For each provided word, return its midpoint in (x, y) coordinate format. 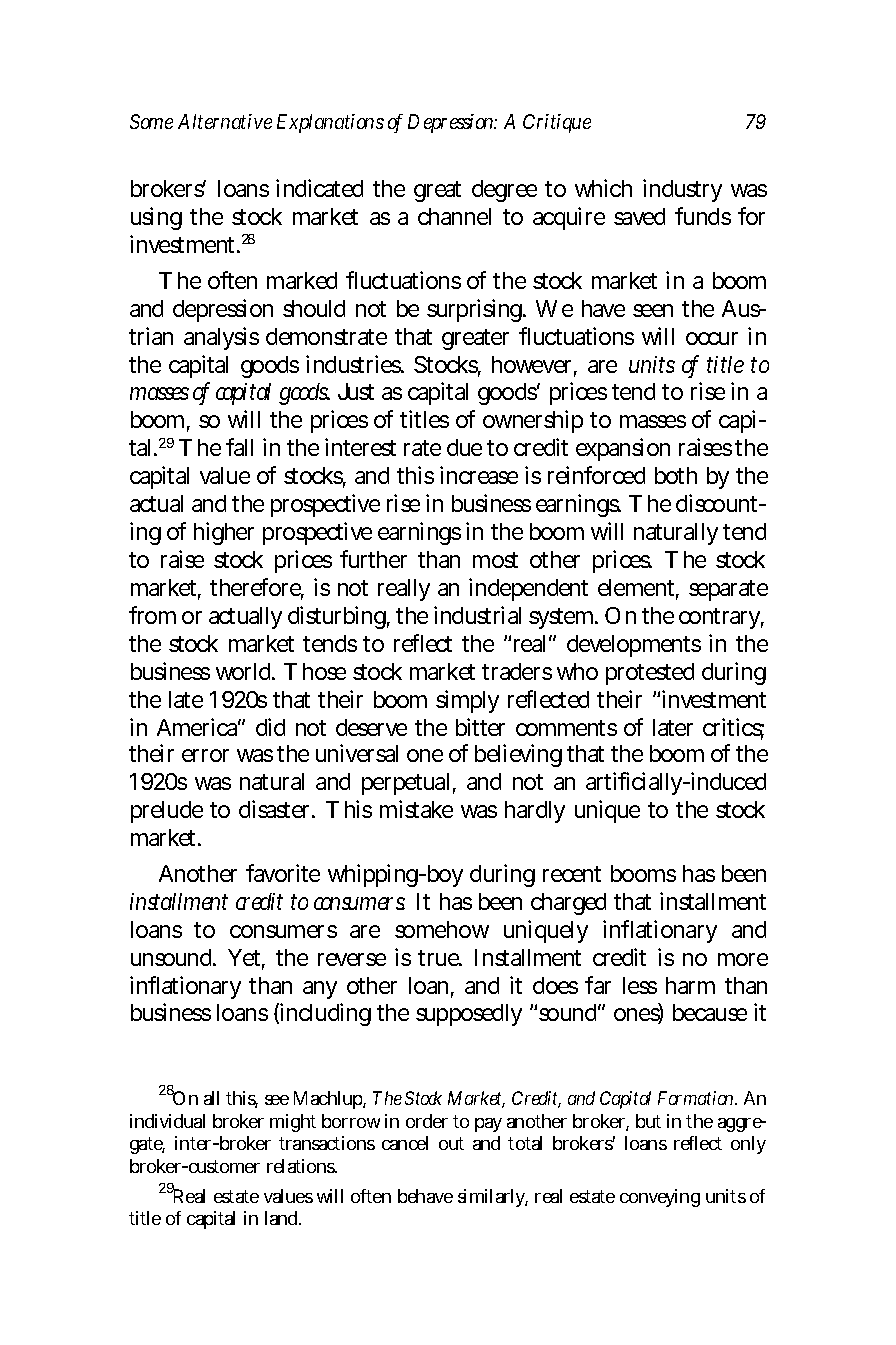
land (281, 1218)
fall (239, 447)
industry (682, 190)
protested (650, 674)
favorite (283, 873)
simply (467, 701)
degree (504, 191)
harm (690, 985)
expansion (623, 449)
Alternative (225, 121)
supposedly (469, 1015)
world (243, 671)
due (464, 447)
